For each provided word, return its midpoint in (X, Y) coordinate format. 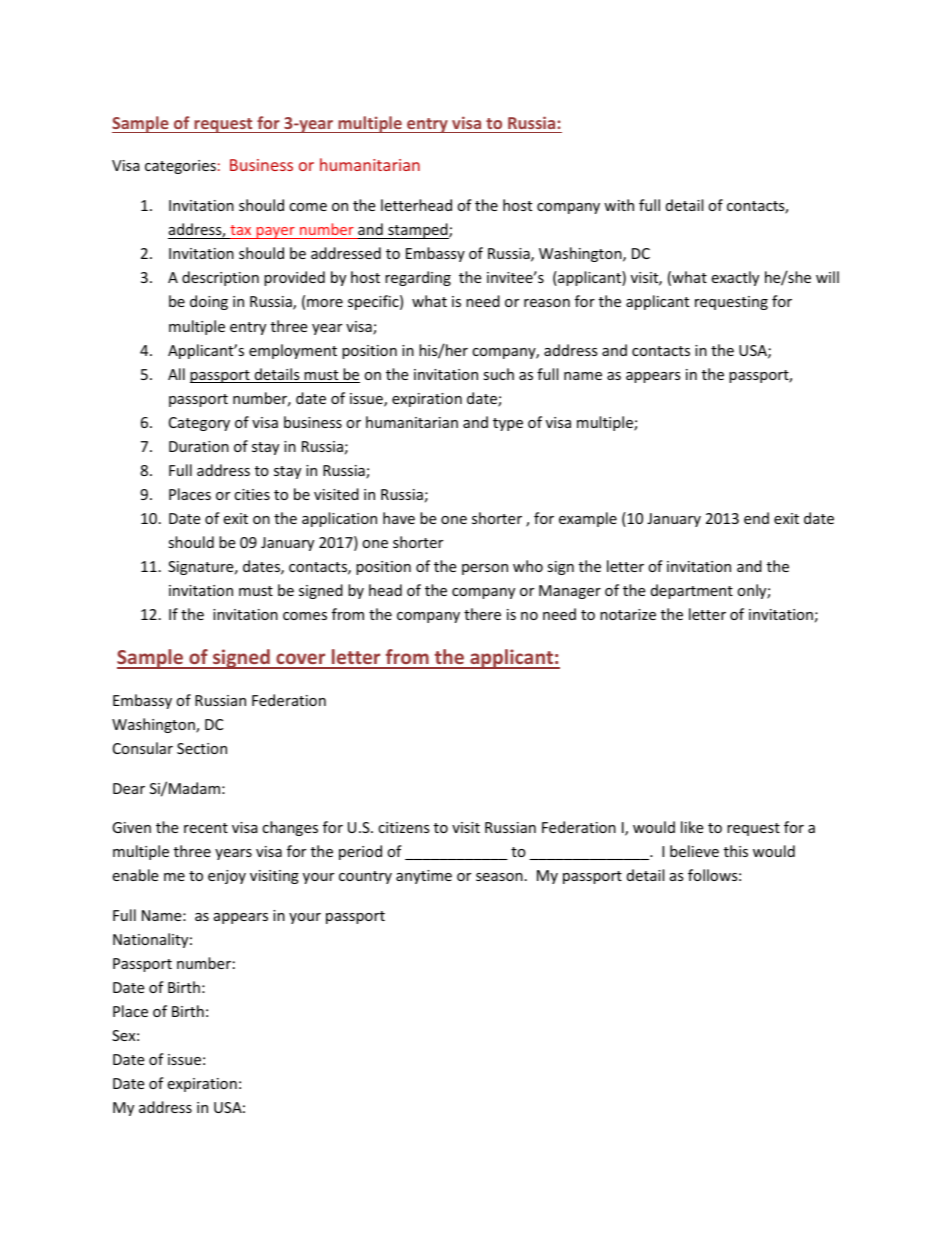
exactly (735, 278)
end (756, 518)
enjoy (227, 877)
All (176, 374)
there (482, 614)
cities (252, 494)
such (498, 374)
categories (180, 167)
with (619, 205)
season (499, 877)
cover (301, 660)
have (399, 518)
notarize (628, 614)
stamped (418, 231)
